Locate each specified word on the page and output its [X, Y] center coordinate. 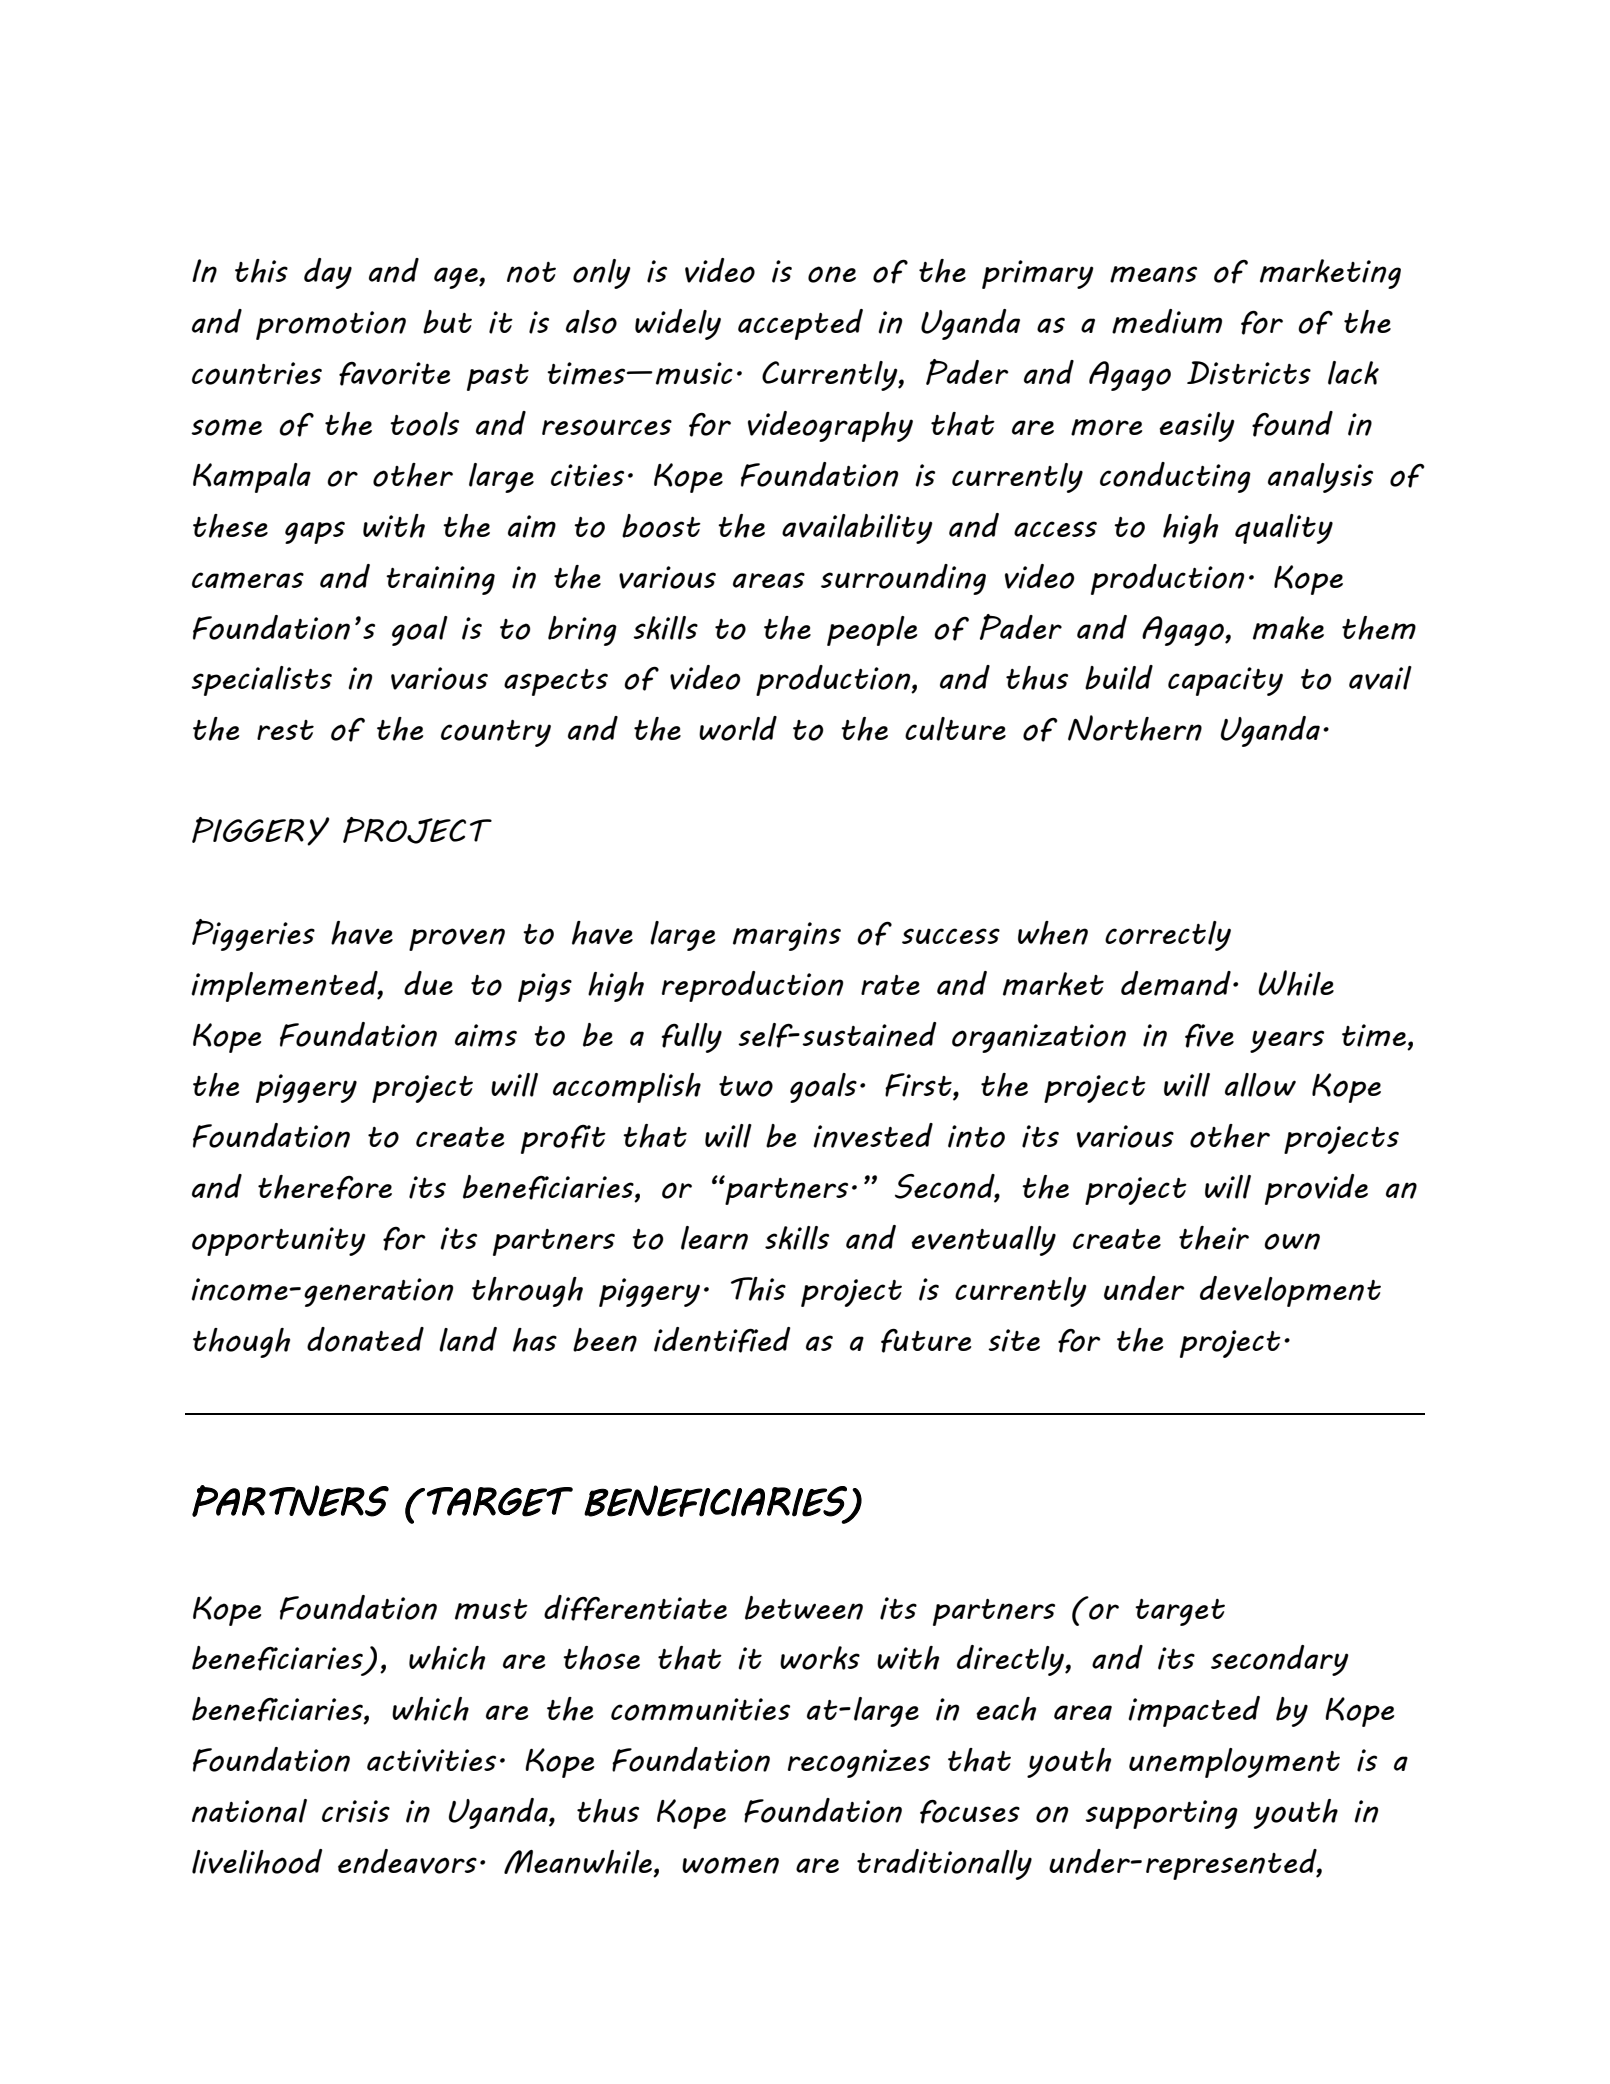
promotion [331, 325]
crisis [356, 1811]
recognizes [859, 1763]
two [746, 1086]
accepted [800, 324]
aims [486, 1035]
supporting [1161, 1814]
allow [1260, 1085]
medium [1167, 321]
